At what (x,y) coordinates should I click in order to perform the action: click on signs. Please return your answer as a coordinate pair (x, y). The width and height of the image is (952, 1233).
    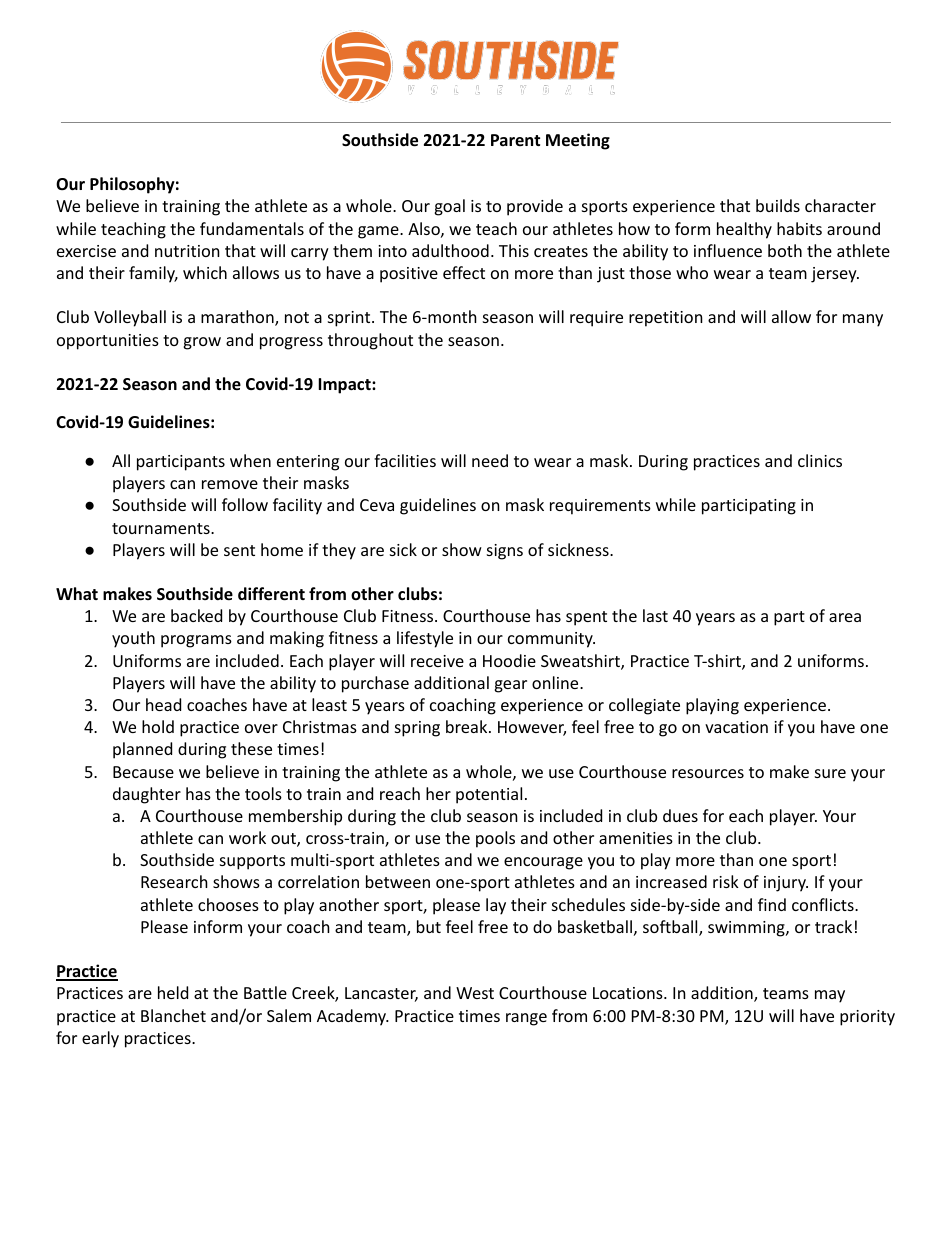
    Looking at the image, I should click on (505, 552).
